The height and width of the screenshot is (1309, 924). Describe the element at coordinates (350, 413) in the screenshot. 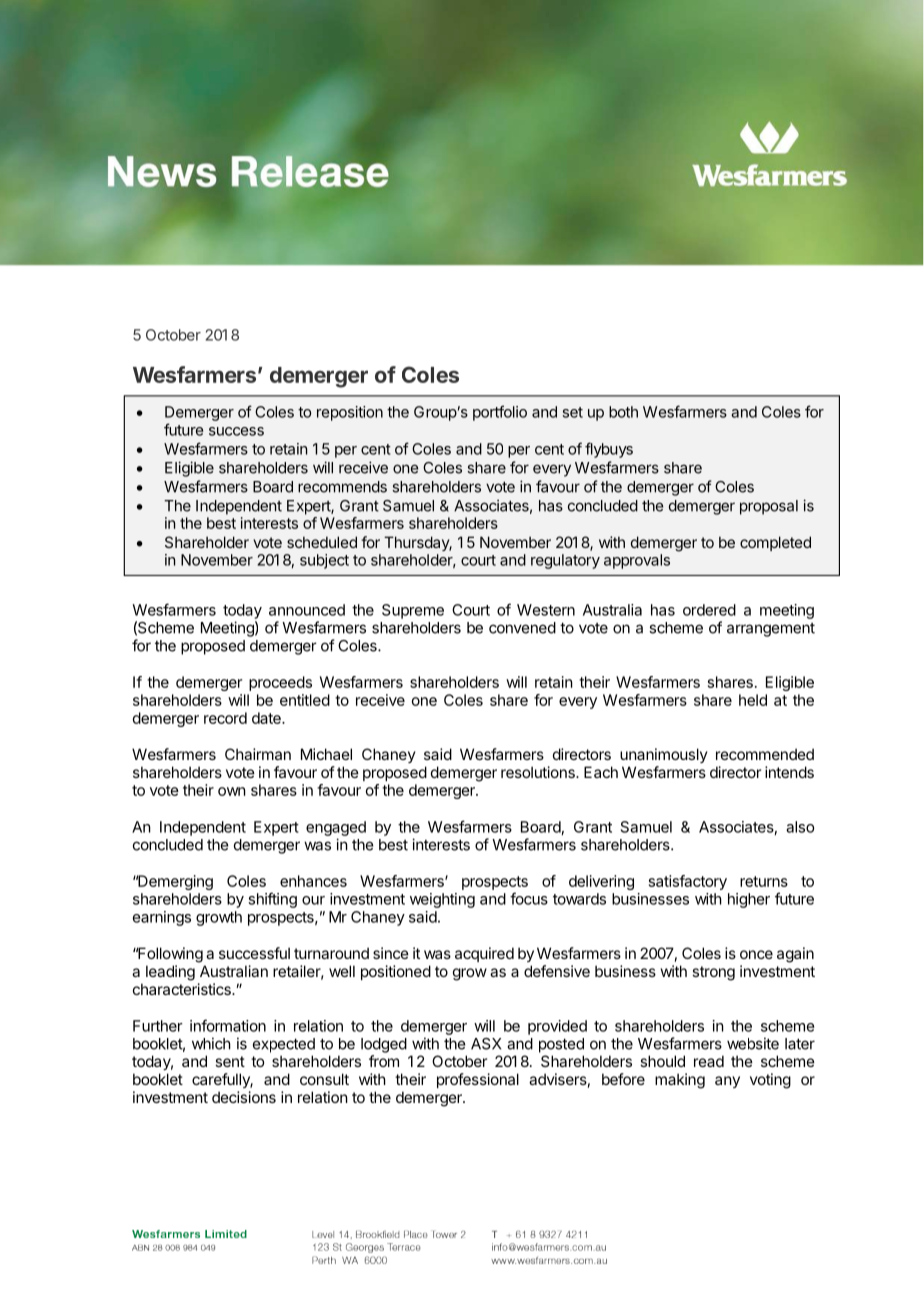

I see `reposition` at that location.
